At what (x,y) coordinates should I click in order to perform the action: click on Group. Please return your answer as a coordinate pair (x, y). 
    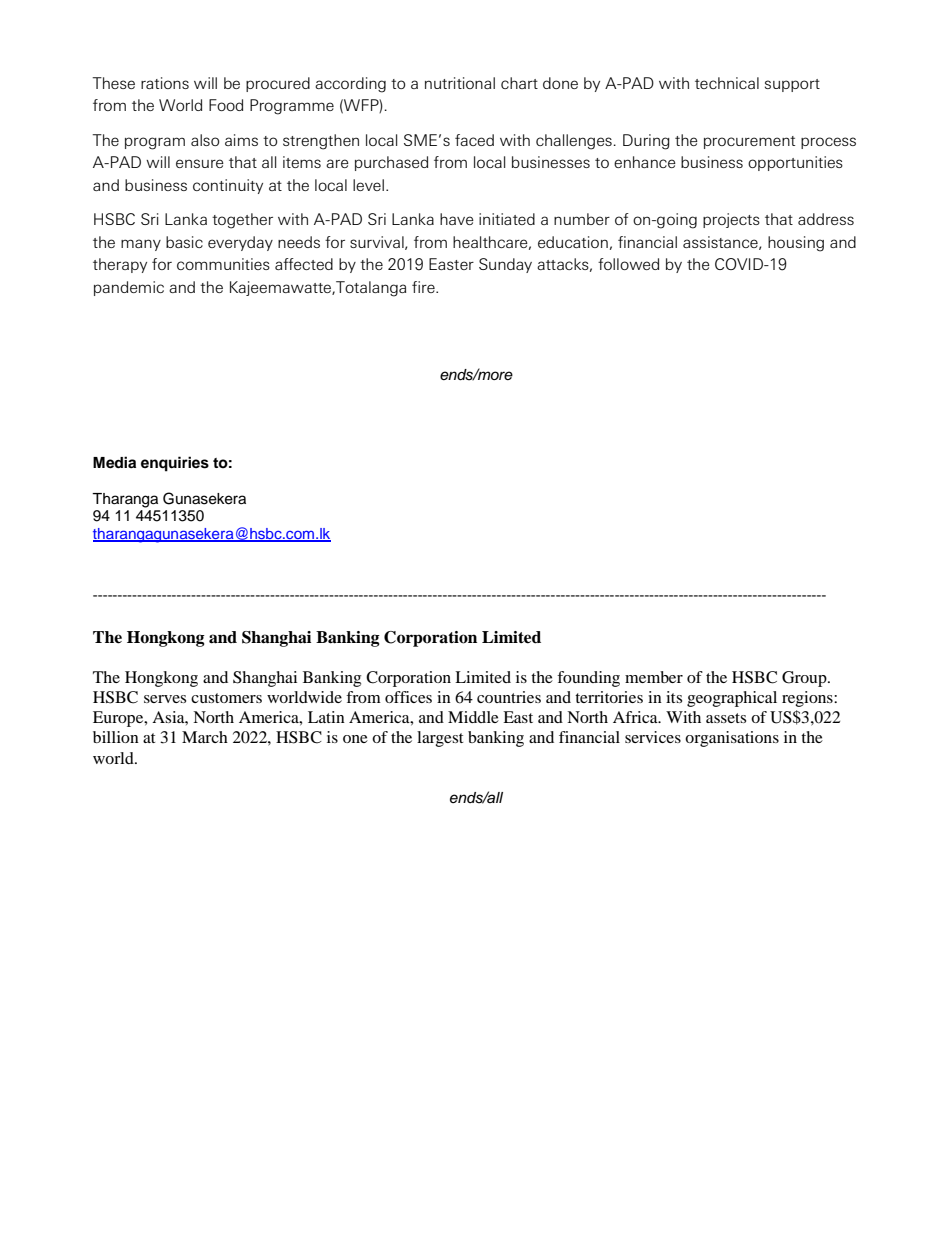
    Looking at the image, I should click on (805, 679).
